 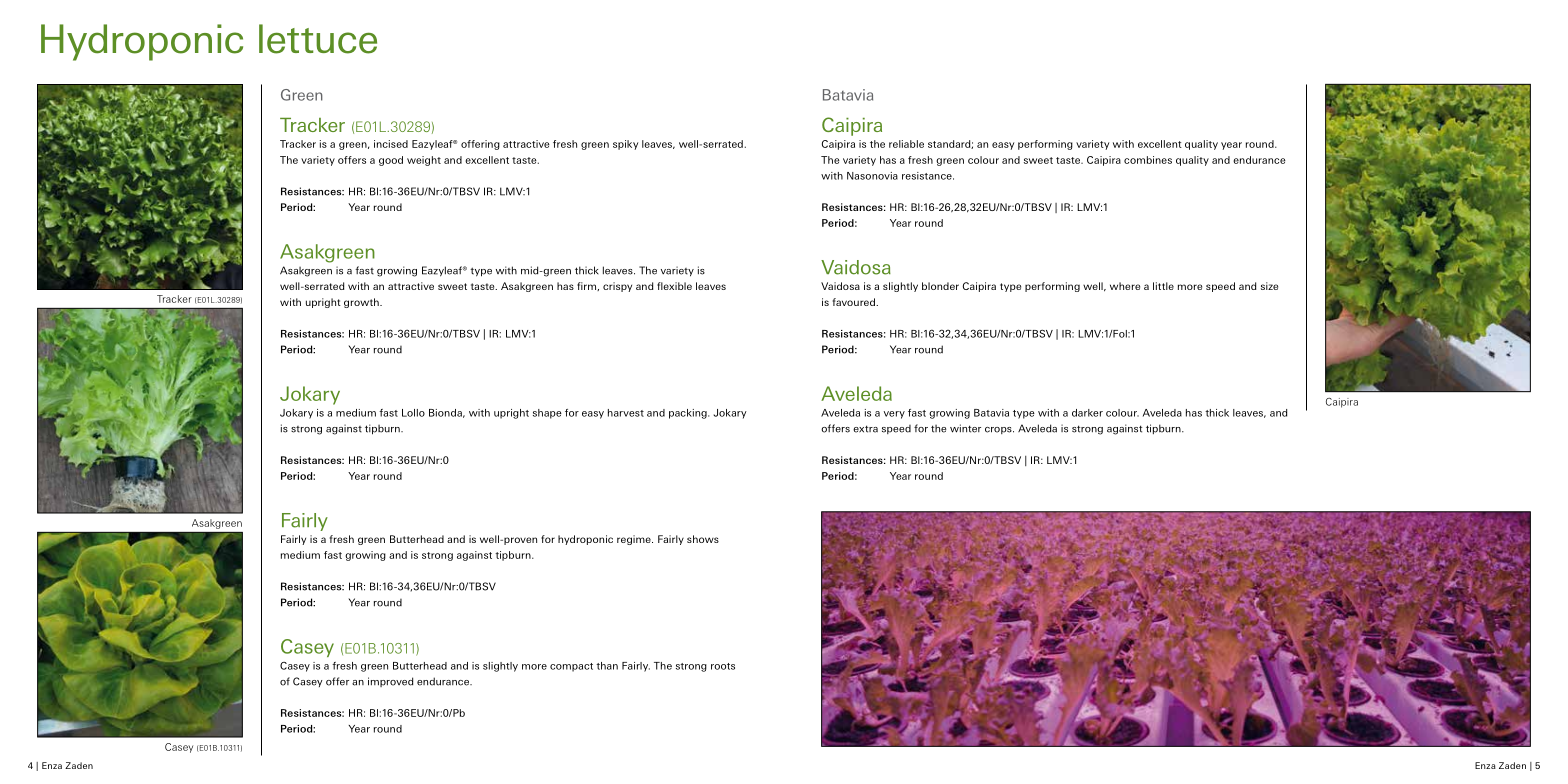 What do you see at coordinates (703, 539) in the screenshot?
I see `shows` at bounding box center [703, 539].
